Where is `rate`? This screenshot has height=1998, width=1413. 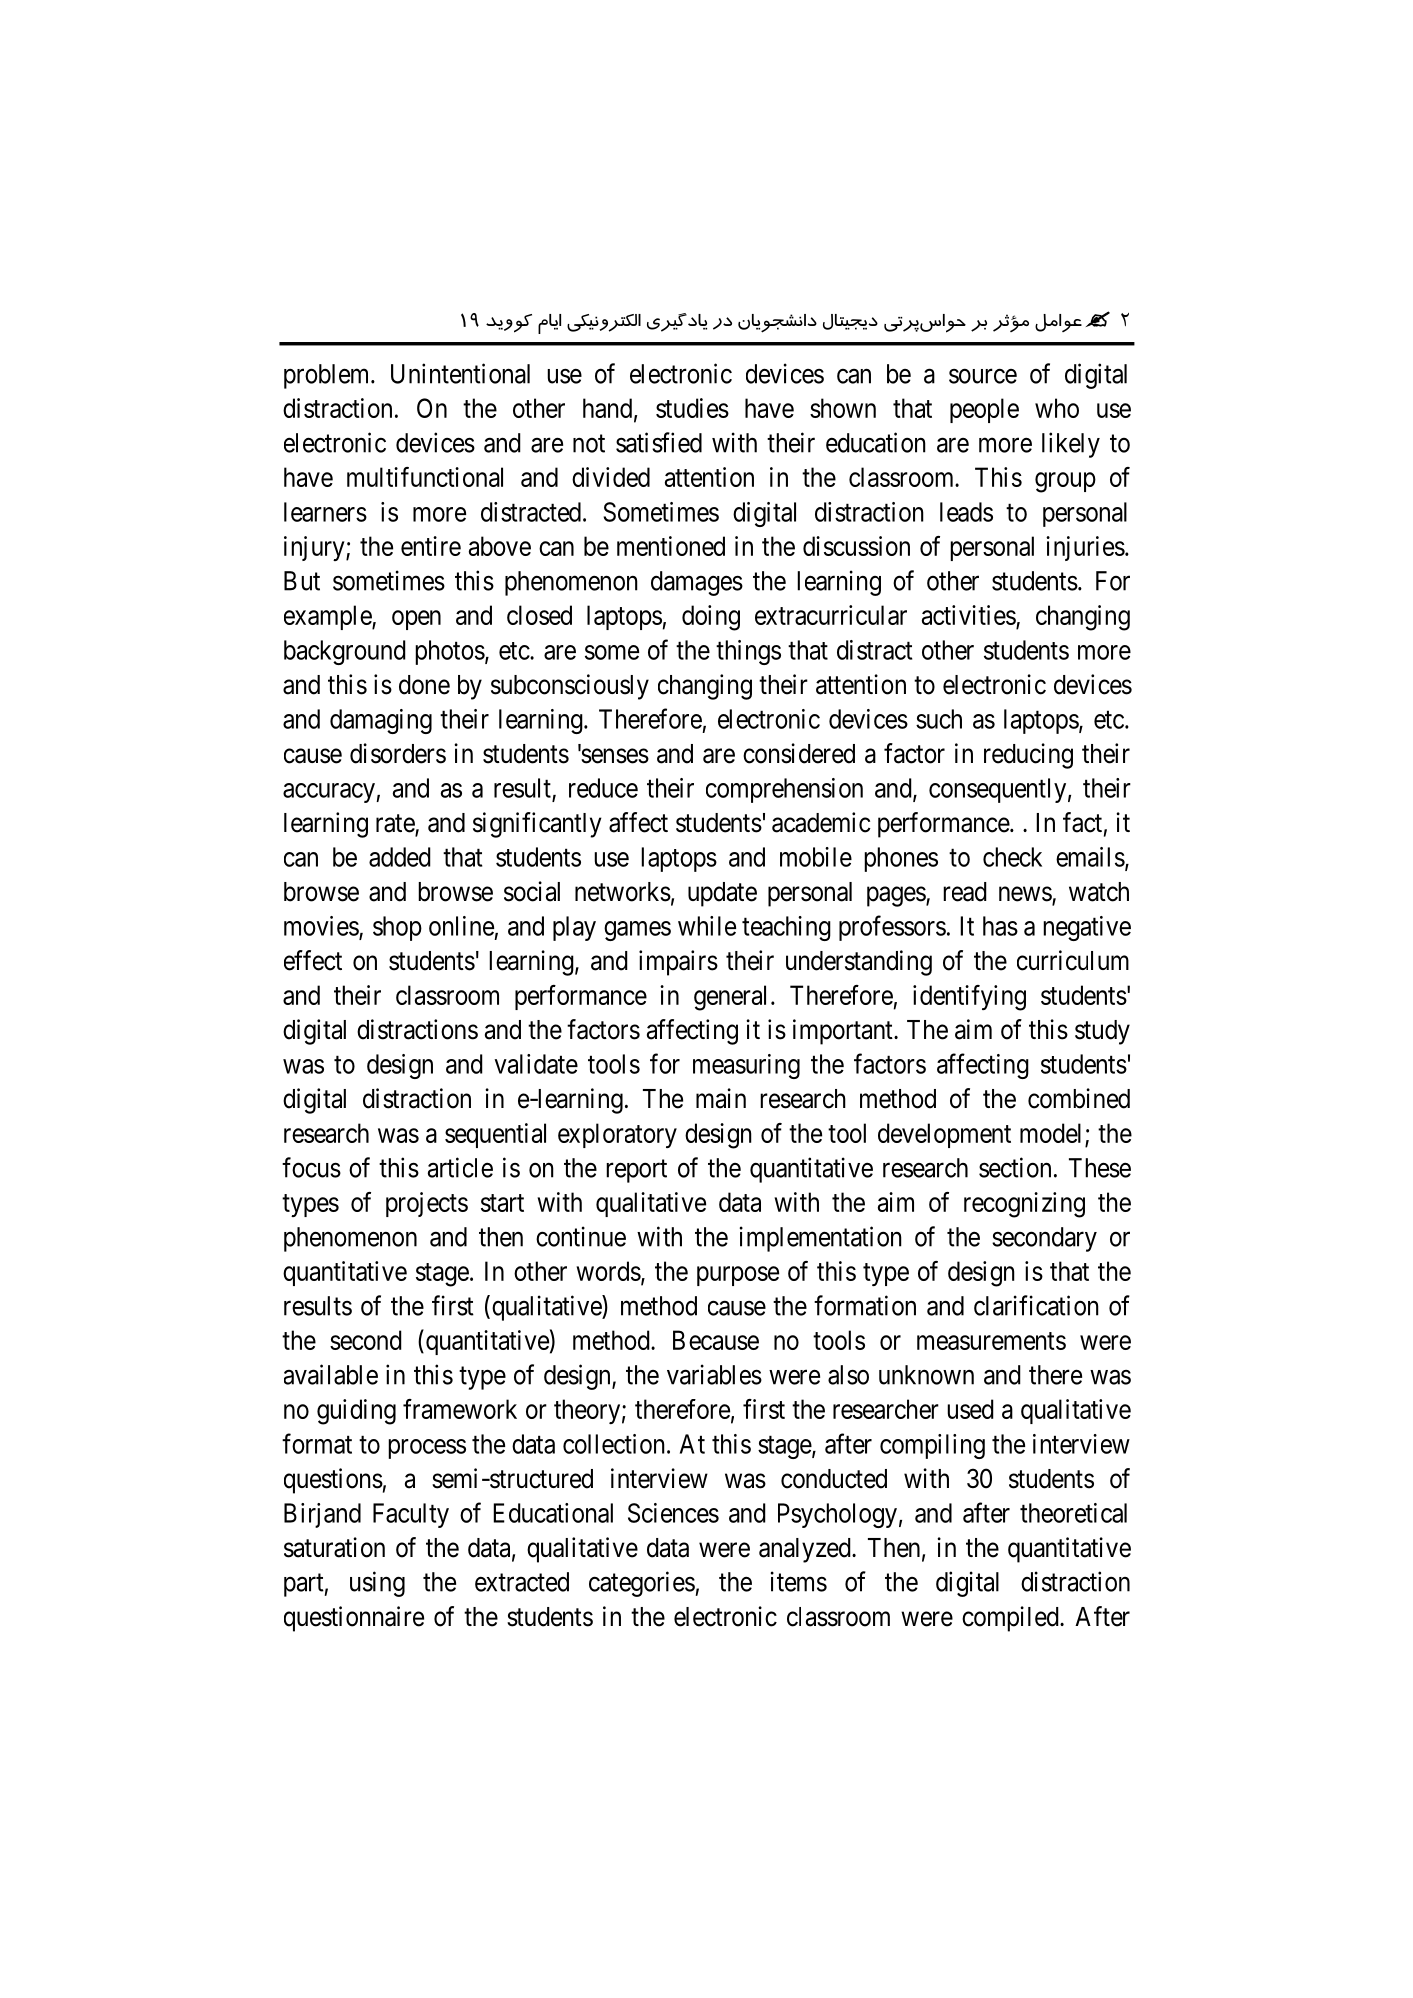
rate is located at coordinates (396, 824).
